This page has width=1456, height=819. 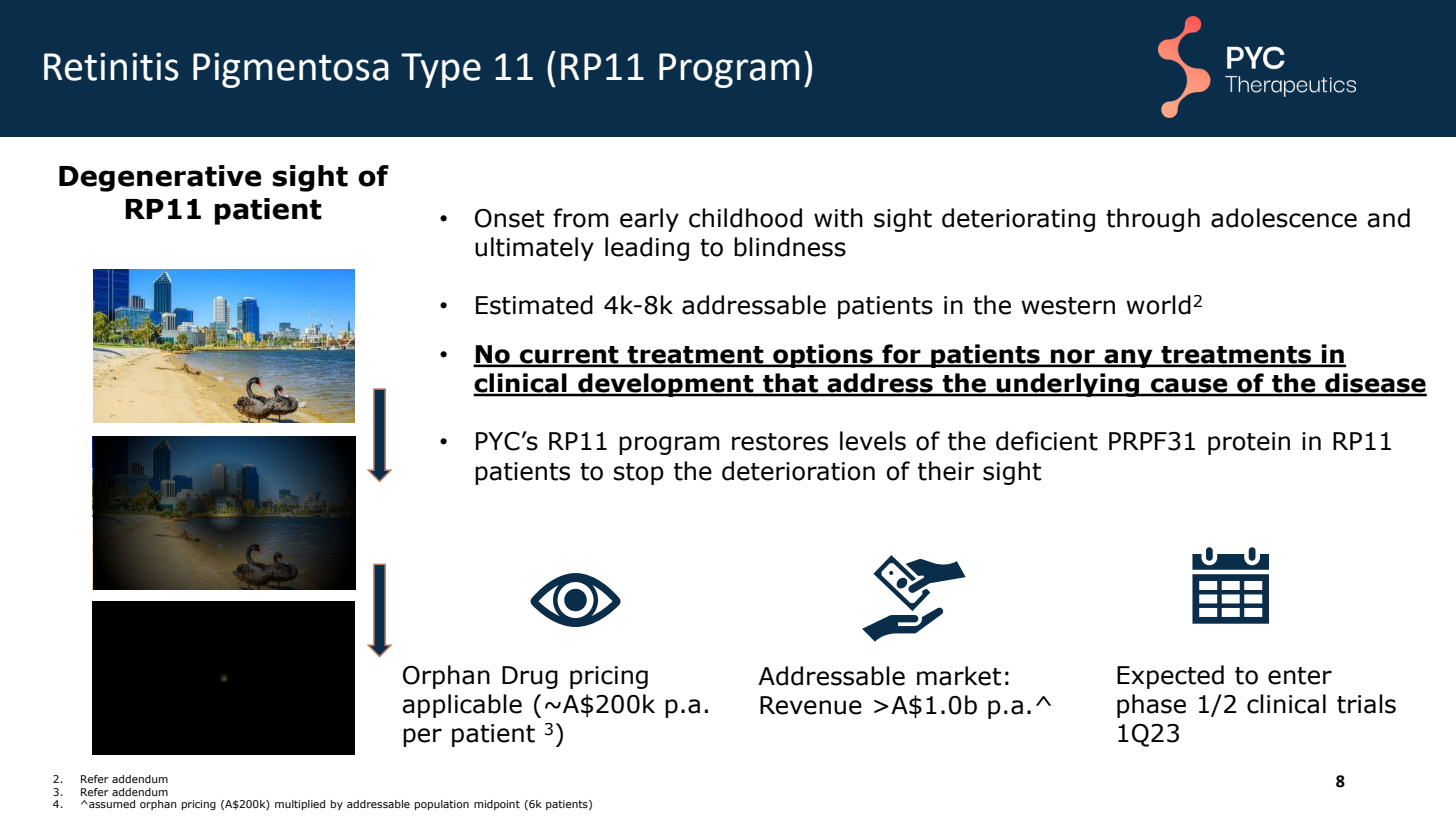 What do you see at coordinates (1284, 218) in the page?
I see `adolescence` at bounding box center [1284, 218].
